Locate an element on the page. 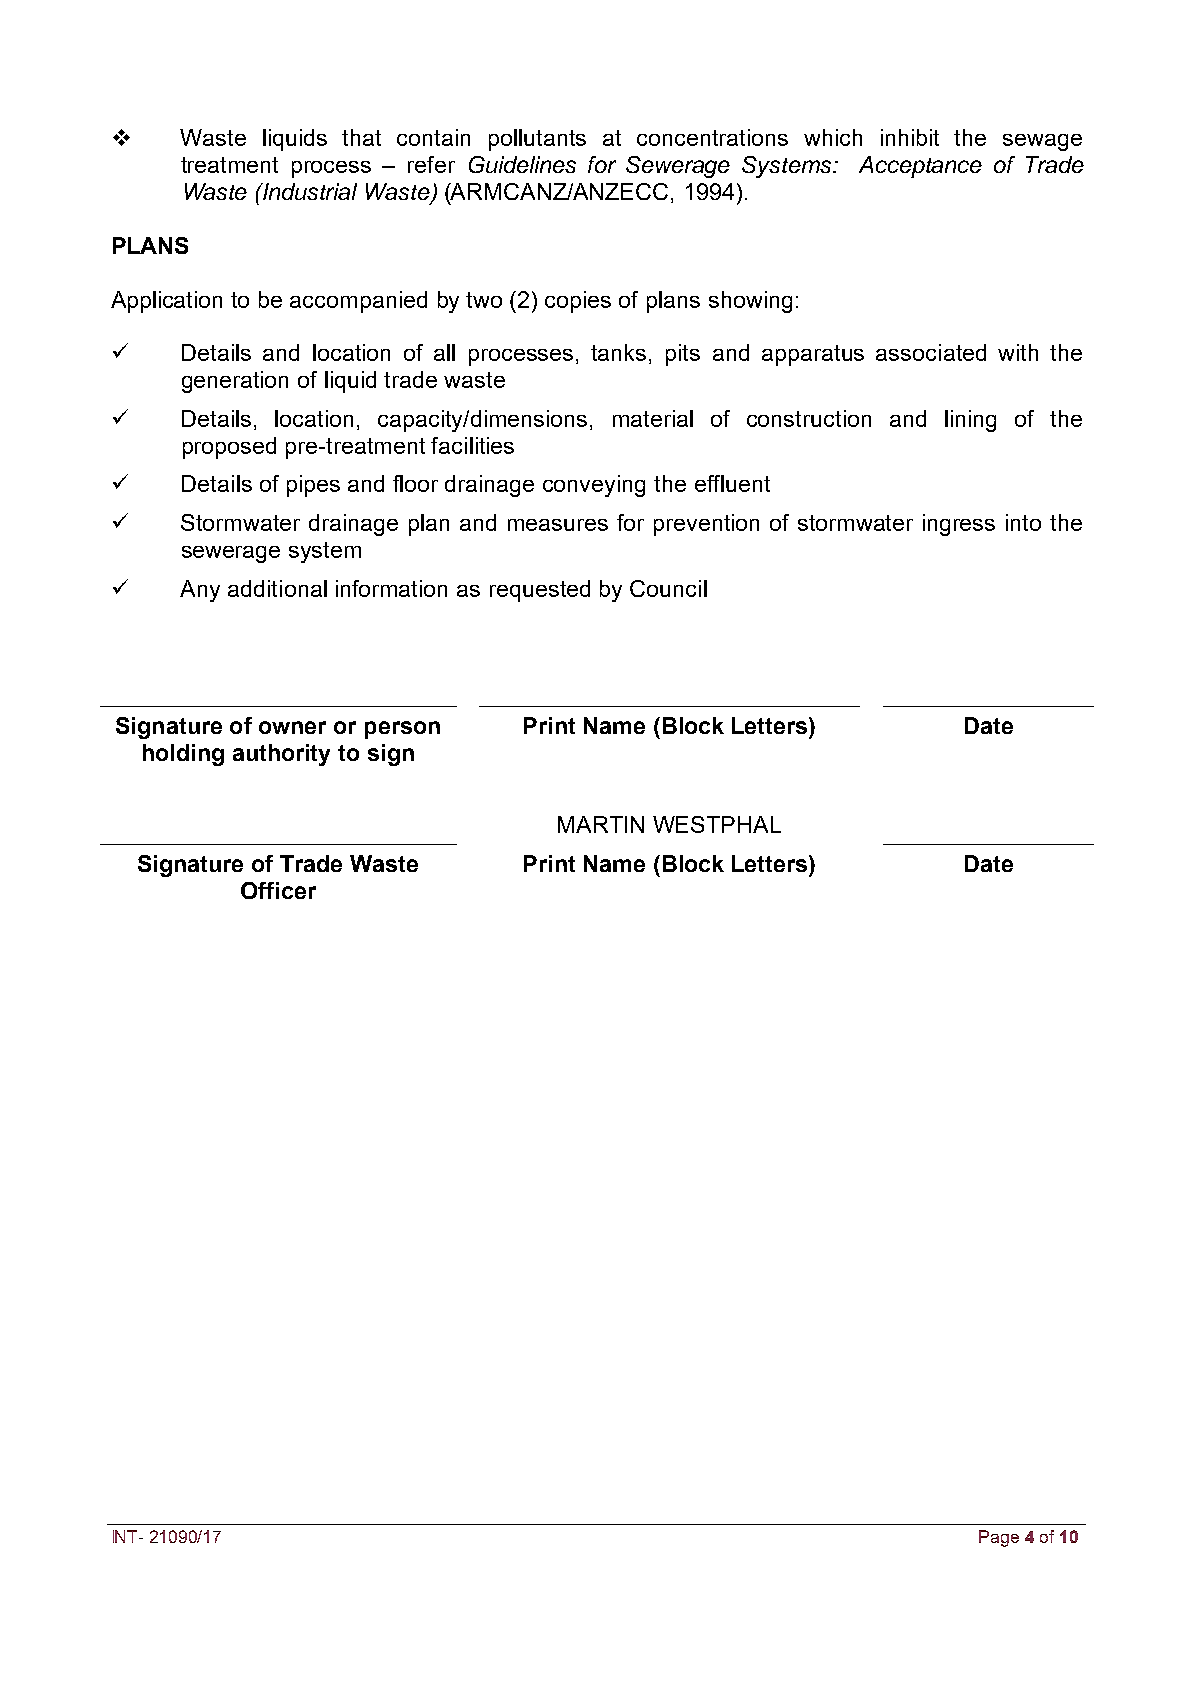  pollutants is located at coordinates (537, 140).
